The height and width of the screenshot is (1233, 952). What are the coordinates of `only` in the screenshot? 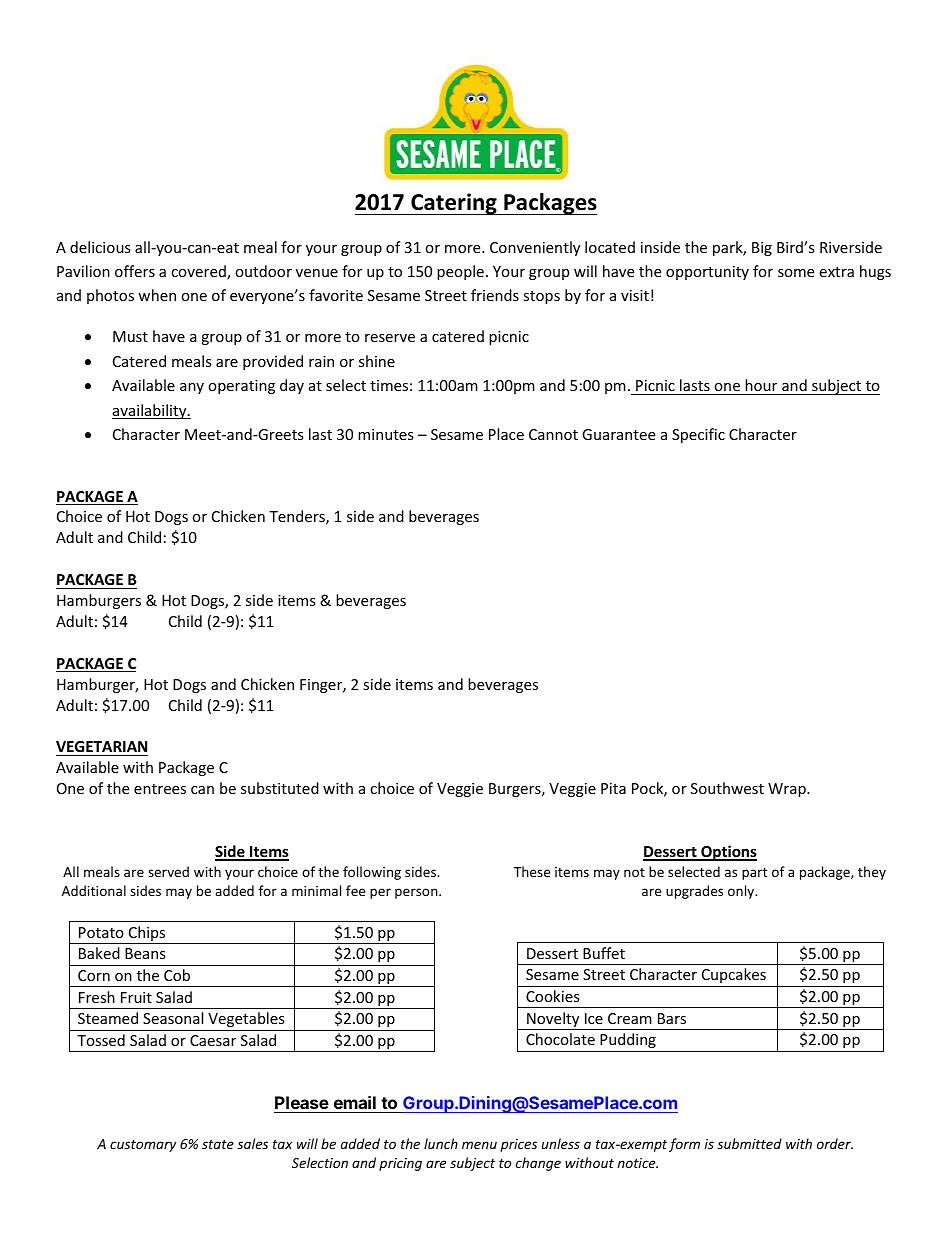 It's located at (742, 892).
